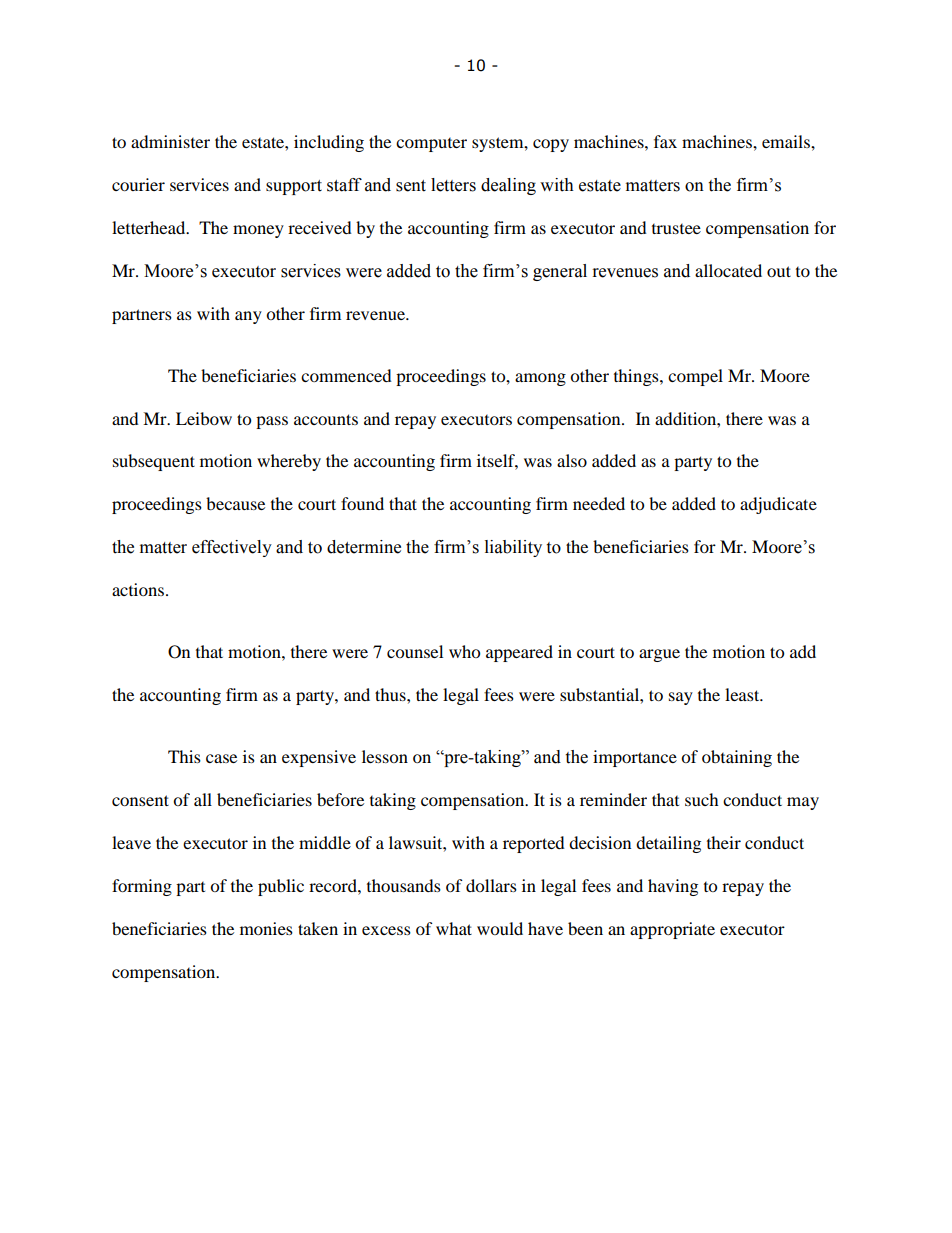  I want to click on effectively, so click(232, 548).
